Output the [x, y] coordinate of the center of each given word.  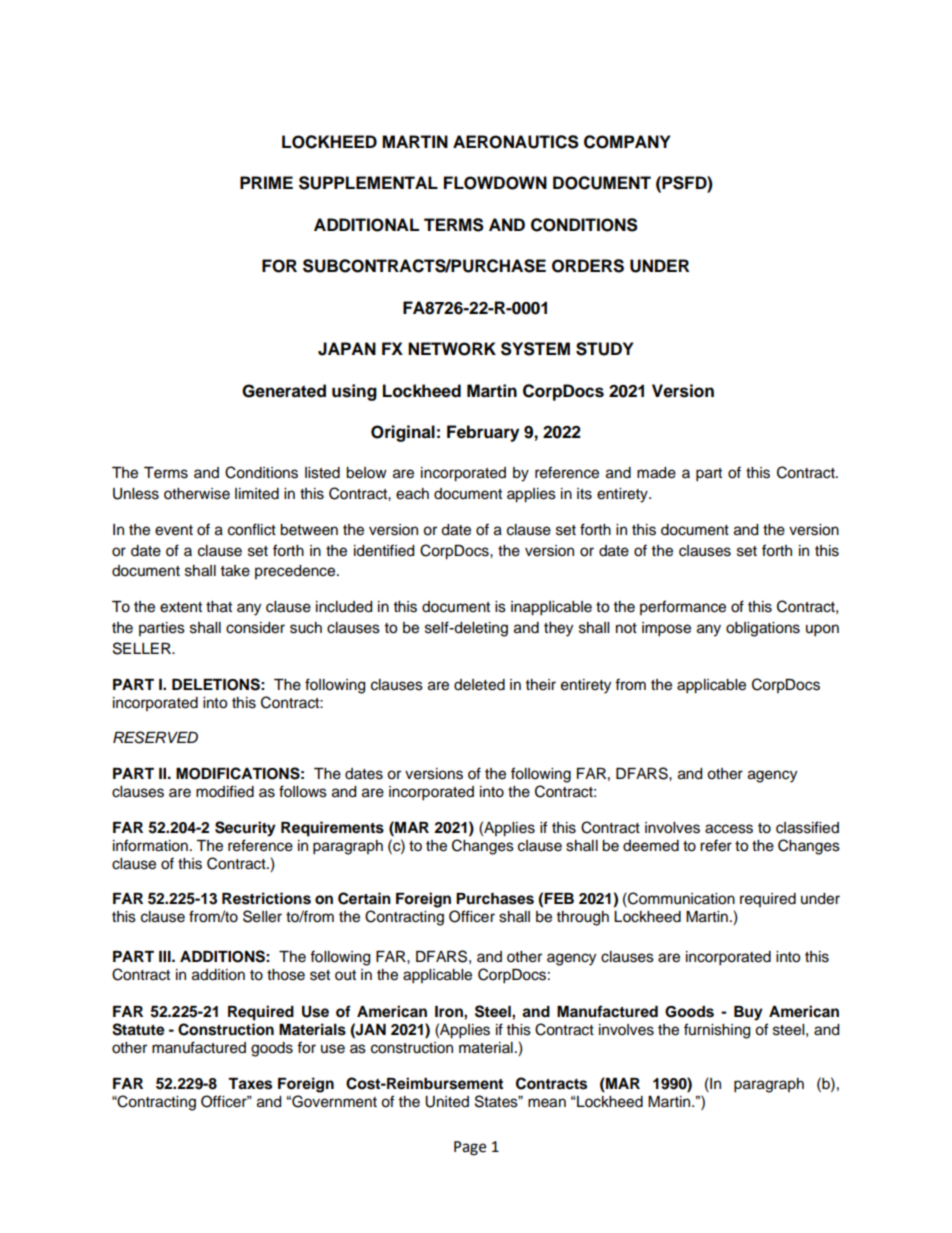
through [583, 918]
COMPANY [627, 142]
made [656, 473]
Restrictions [266, 898]
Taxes [250, 1084]
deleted [479, 685]
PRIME [266, 182]
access [729, 829]
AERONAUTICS [516, 142]
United [447, 1102]
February [483, 433]
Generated [284, 391]
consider [255, 628]
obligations [763, 629]
